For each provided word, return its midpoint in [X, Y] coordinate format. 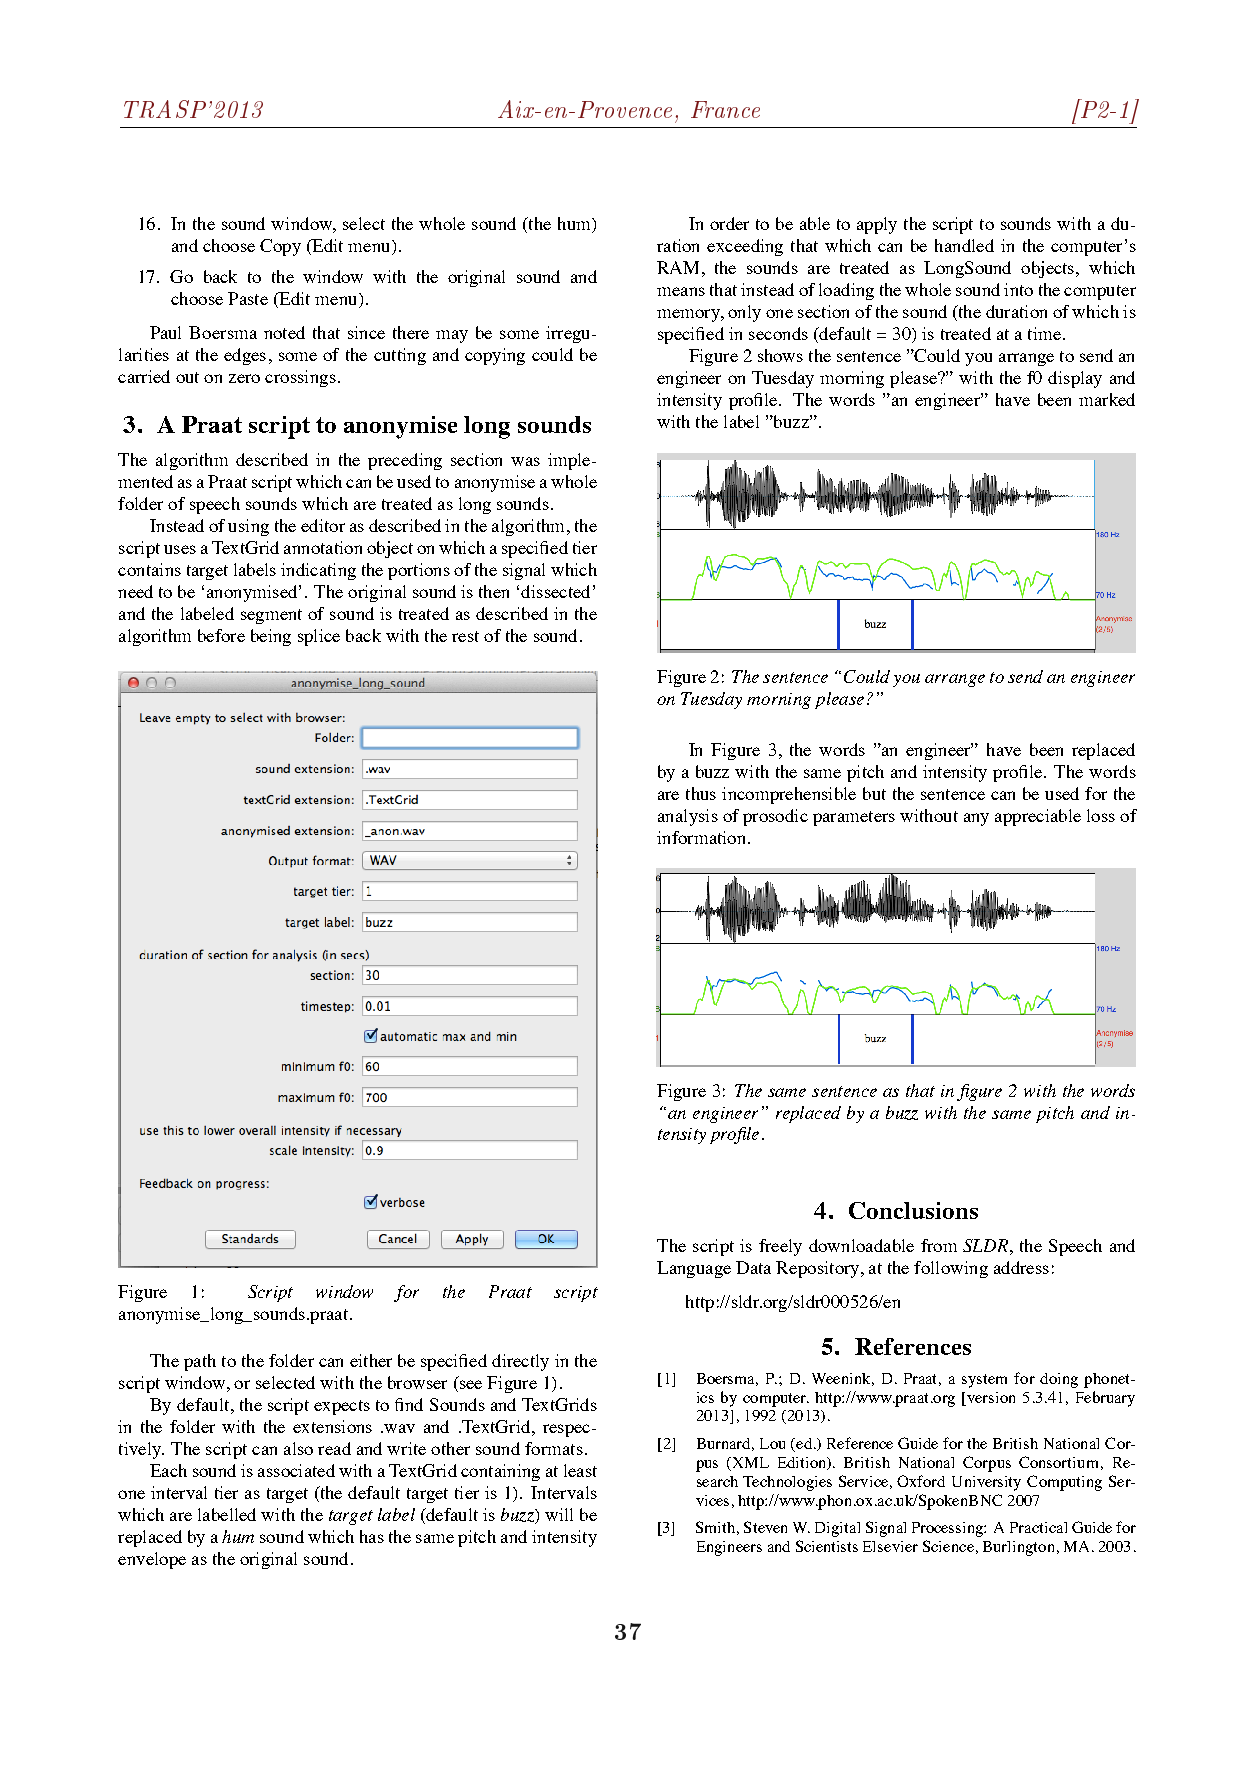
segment [271, 616]
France [725, 109]
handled [964, 245]
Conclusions [913, 1210]
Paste [248, 298]
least [580, 1470]
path [200, 1362]
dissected [555, 591]
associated [296, 1470]
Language [694, 1269]
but [874, 793]
